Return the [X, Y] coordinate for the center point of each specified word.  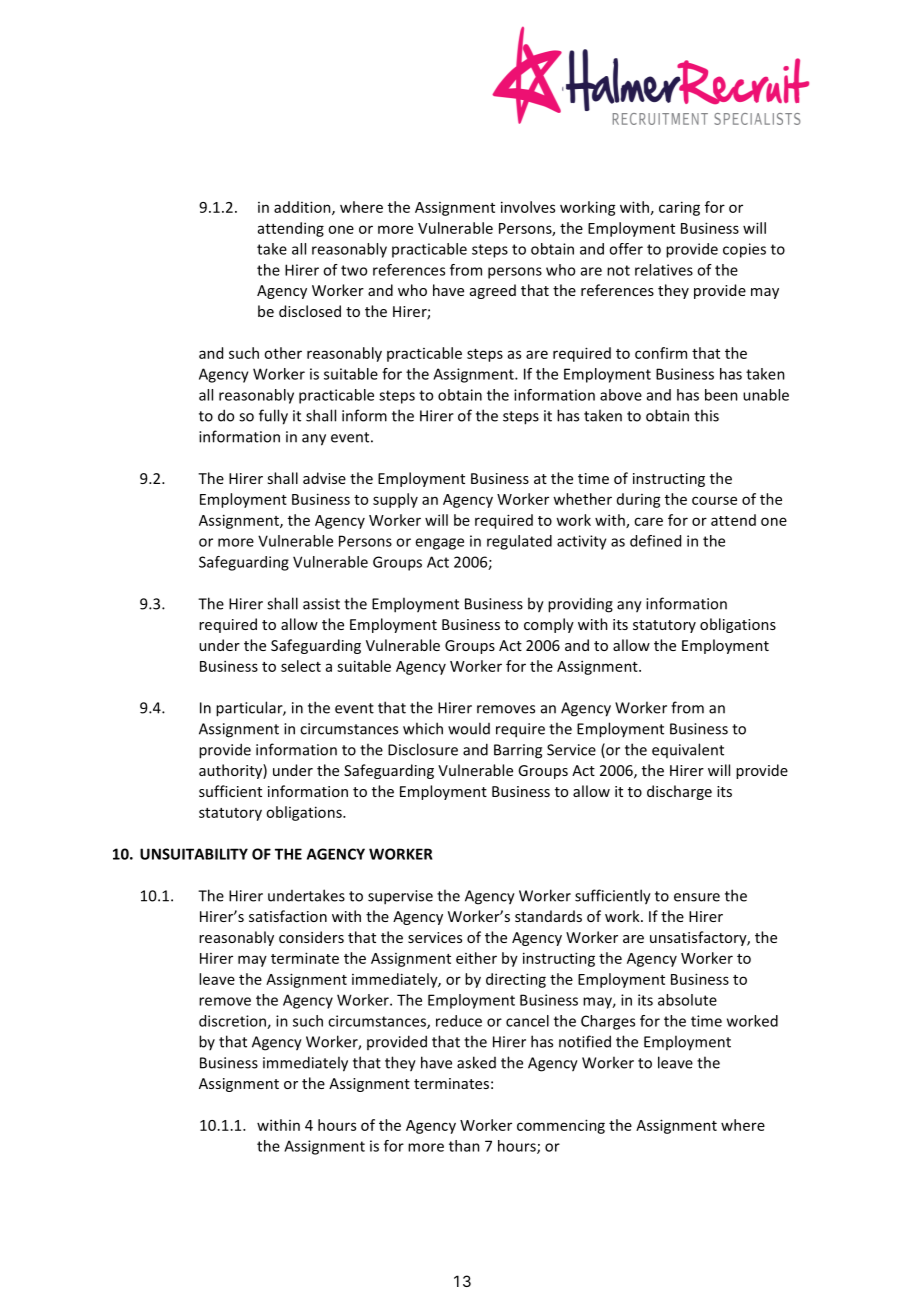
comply [549, 625]
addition [303, 208]
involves [528, 207]
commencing [561, 1126]
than [464, 1146]
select [301, 666]
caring [679, 208]
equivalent [688, 750]
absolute [687, 1000]
